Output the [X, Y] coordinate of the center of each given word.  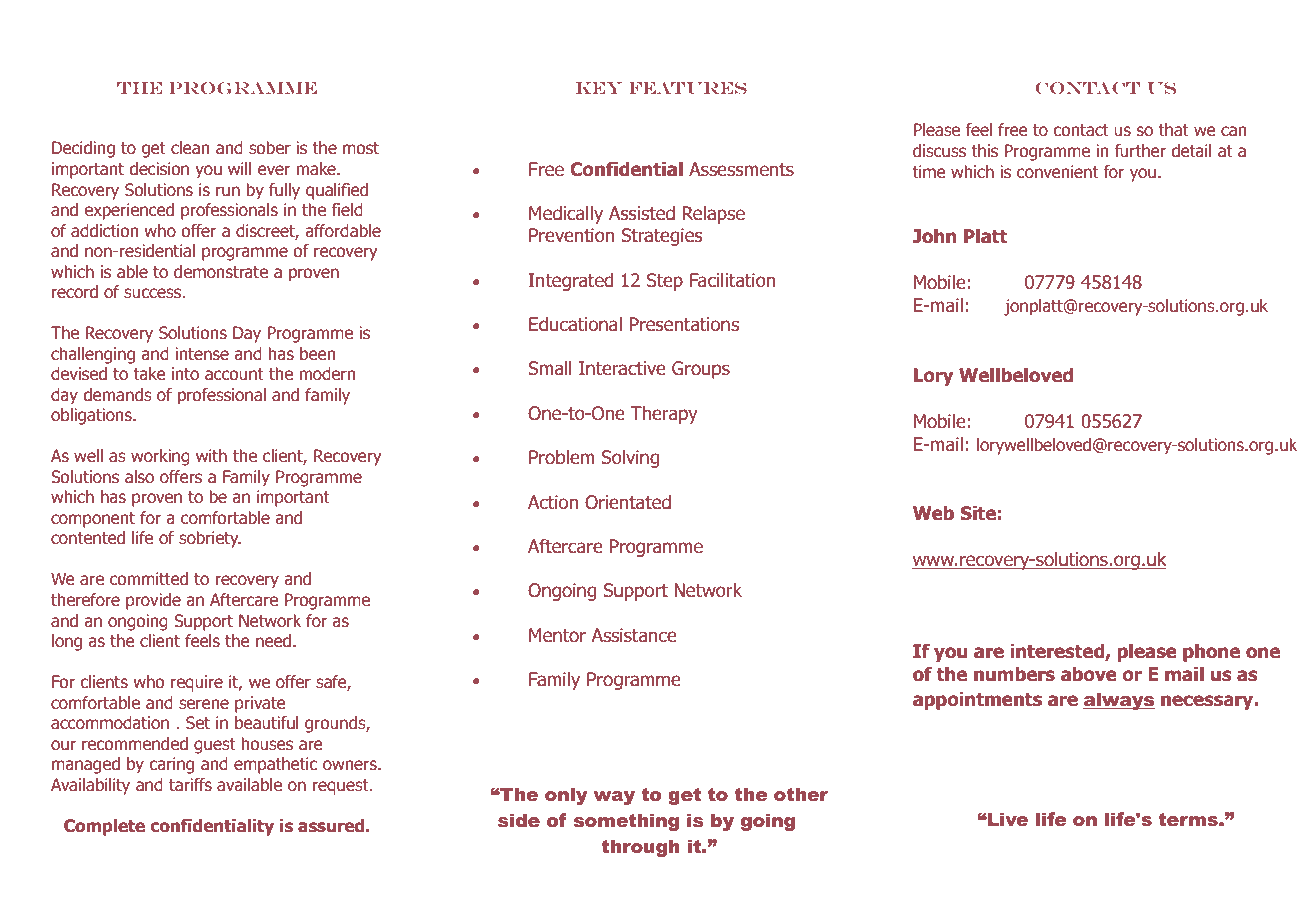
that [1173, 129]
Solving [630, 459]
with [211, 455]
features [688, 88]
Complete [104, 827]
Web [933, 513]
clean [190, 147]
